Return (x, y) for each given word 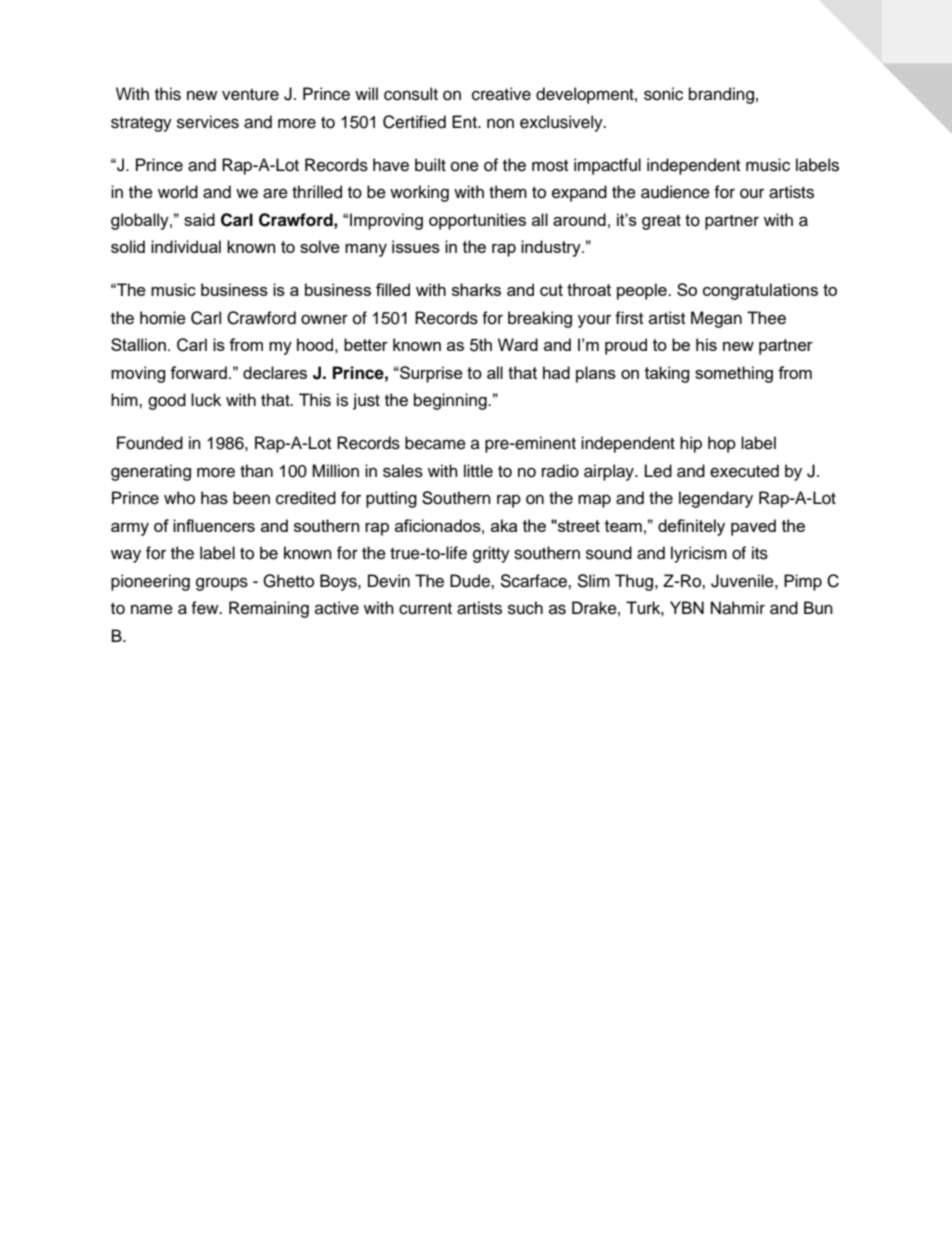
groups (222, 584)
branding (721, 95)
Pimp (803, 582)
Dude (471, 581)
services (208, 122)
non (500, 123)
